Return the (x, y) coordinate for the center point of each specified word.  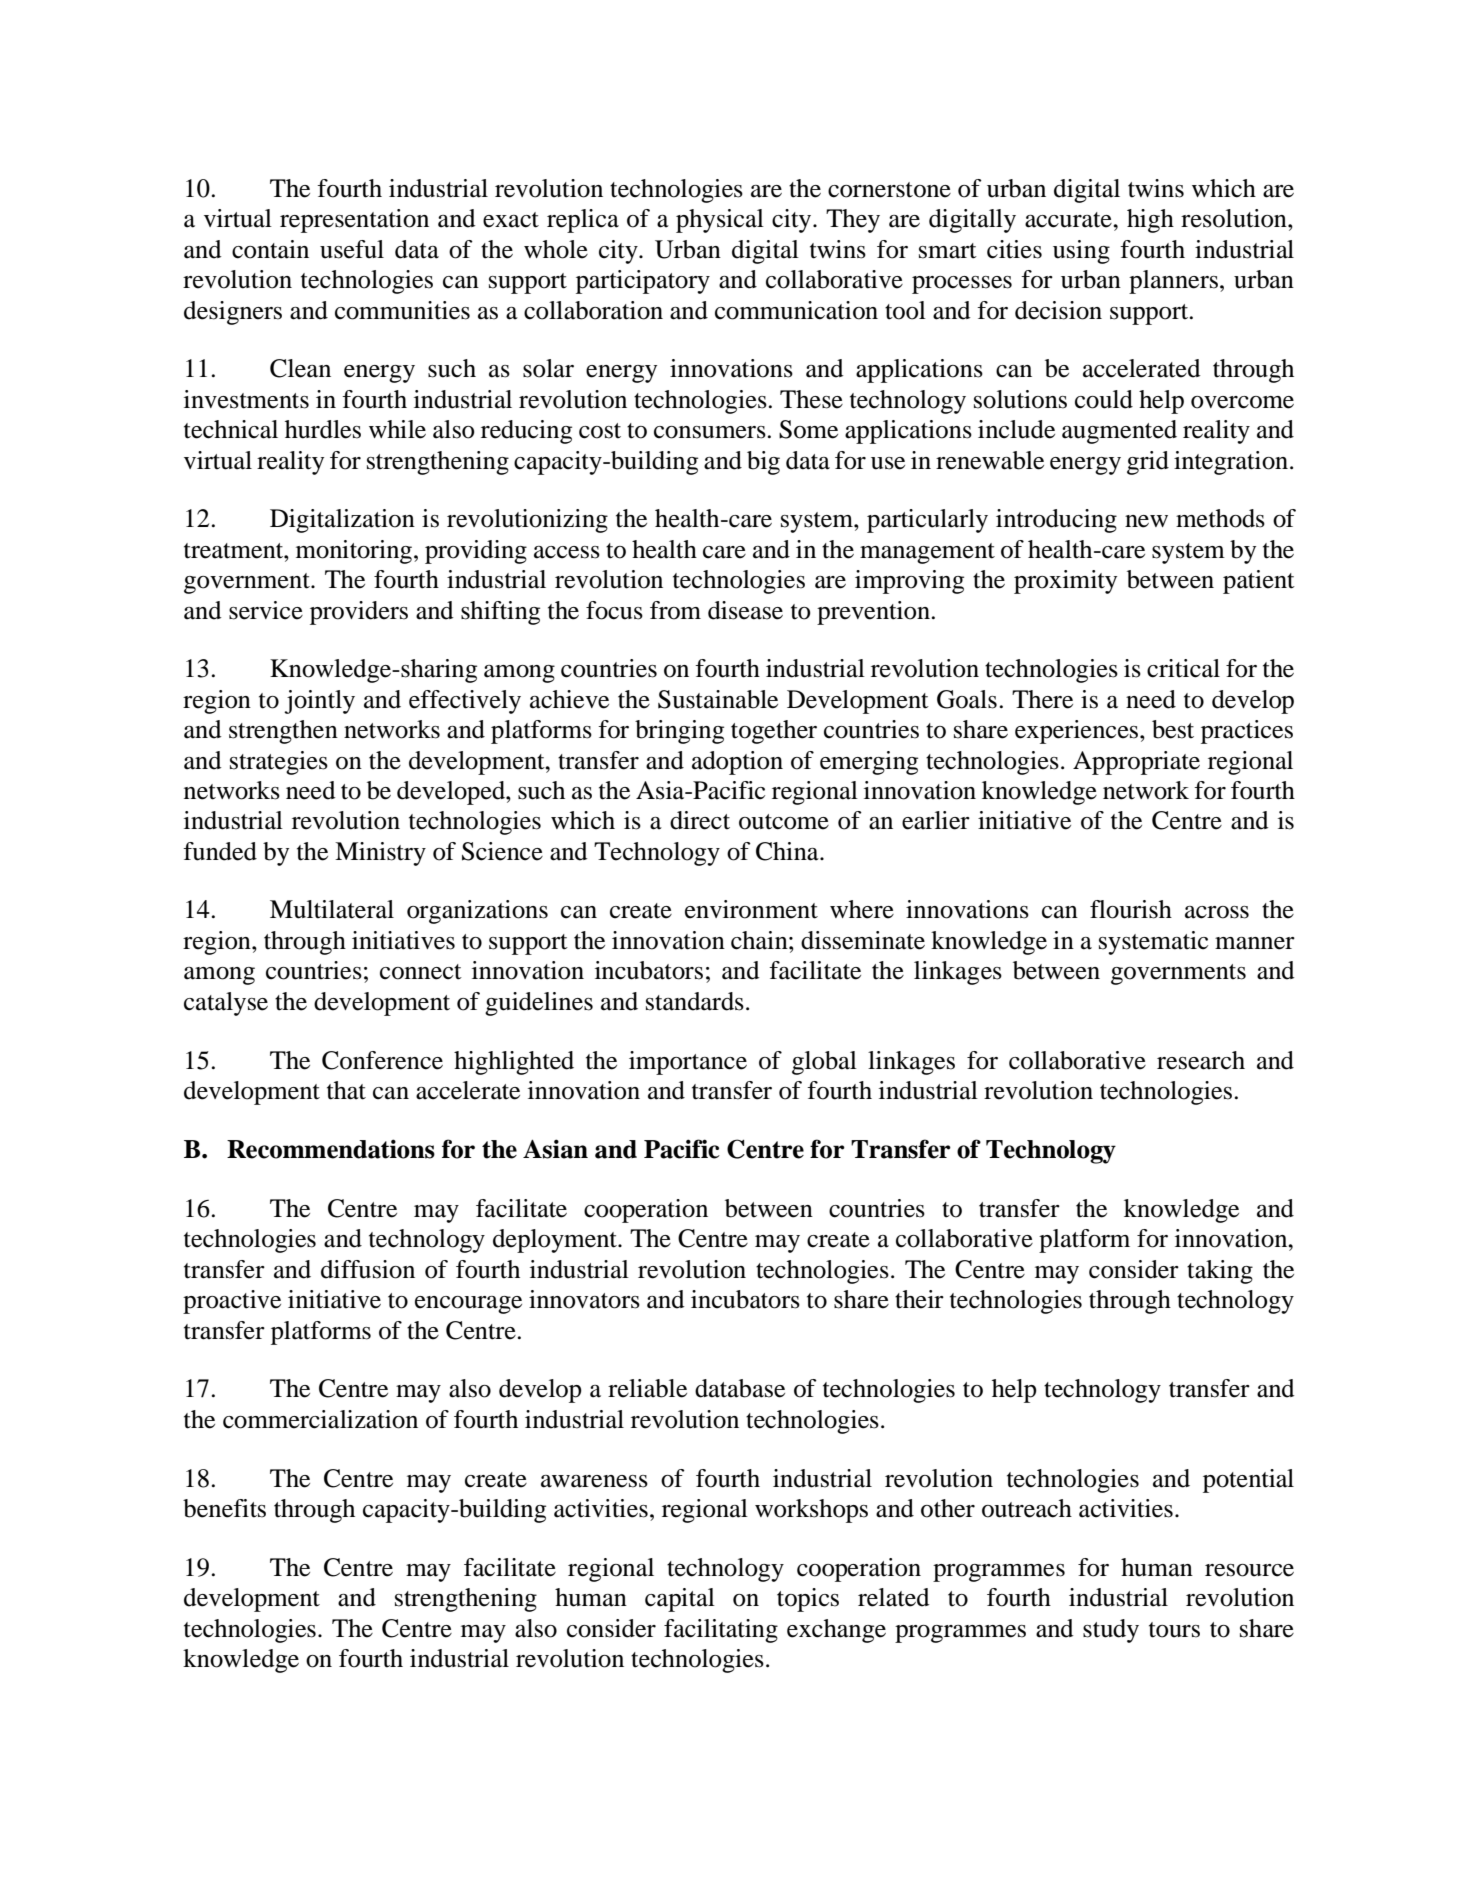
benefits (224, 1508)
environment (751, 909)
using (1081, 252)
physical (720, 221)
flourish (1131, 909)
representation (354, 221)
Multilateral (332, 909)
